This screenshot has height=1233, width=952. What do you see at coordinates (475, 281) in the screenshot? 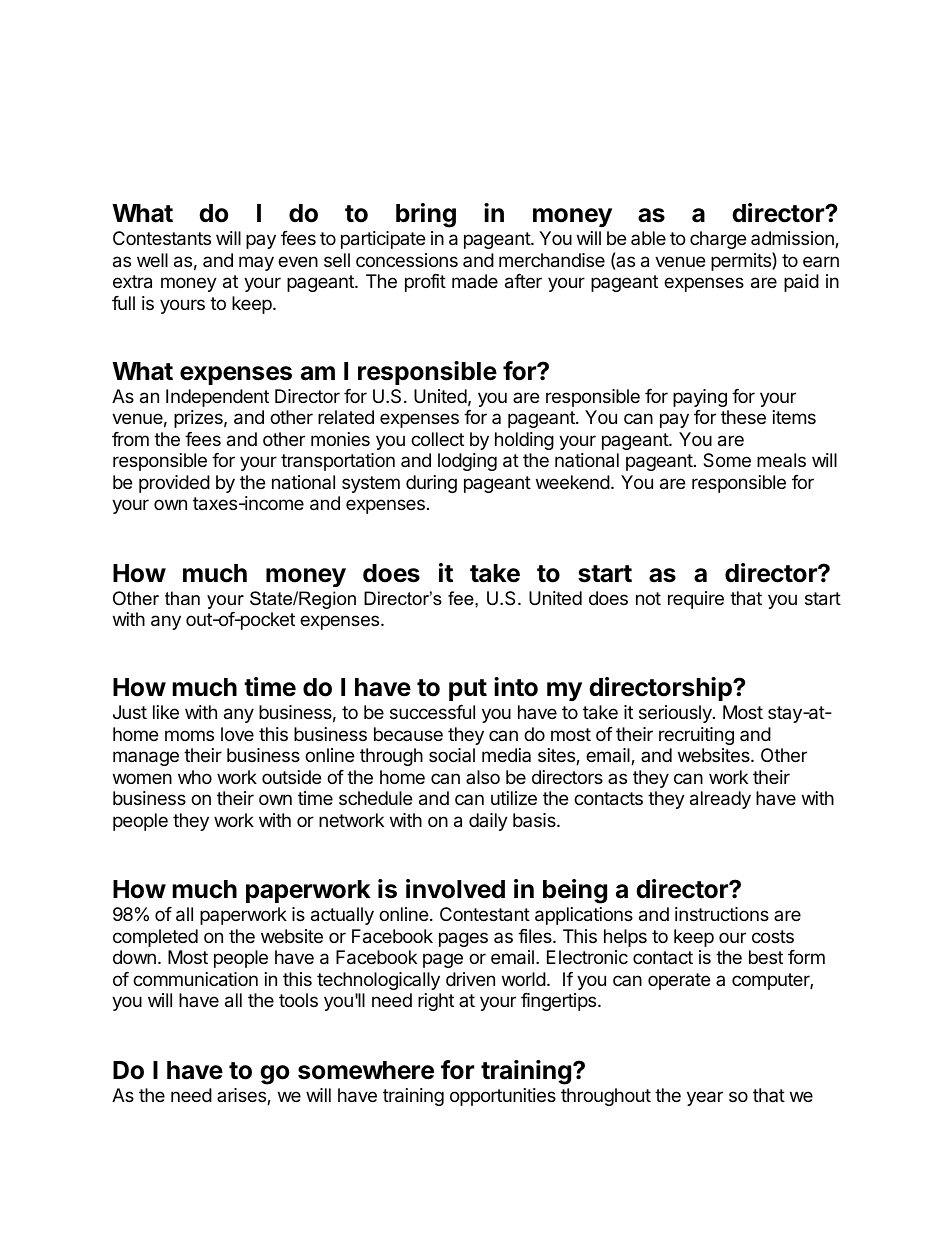
I see `made` at bounding box center [475, 281].
